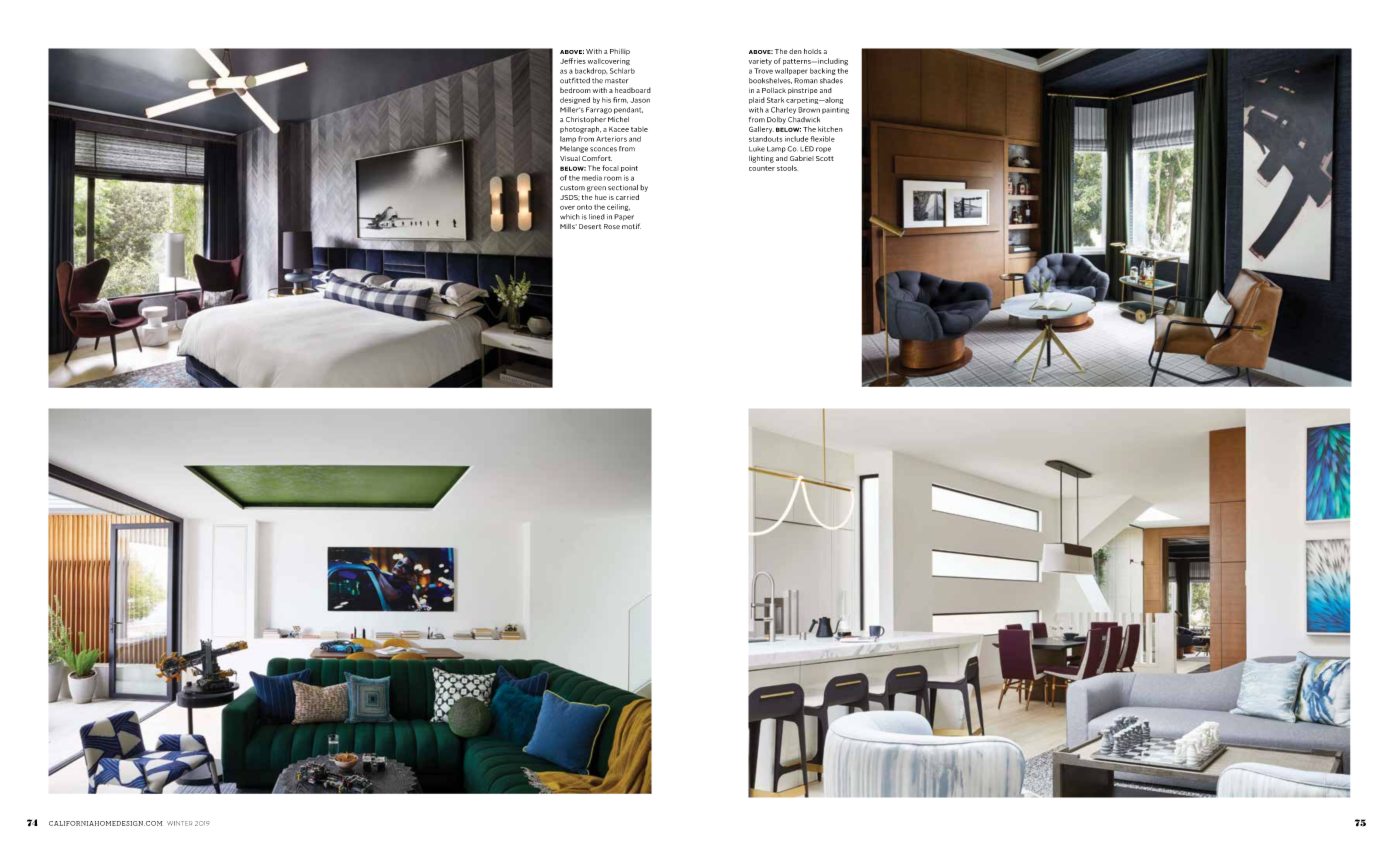  I want to click on Jeffries, so click(573, 61).
